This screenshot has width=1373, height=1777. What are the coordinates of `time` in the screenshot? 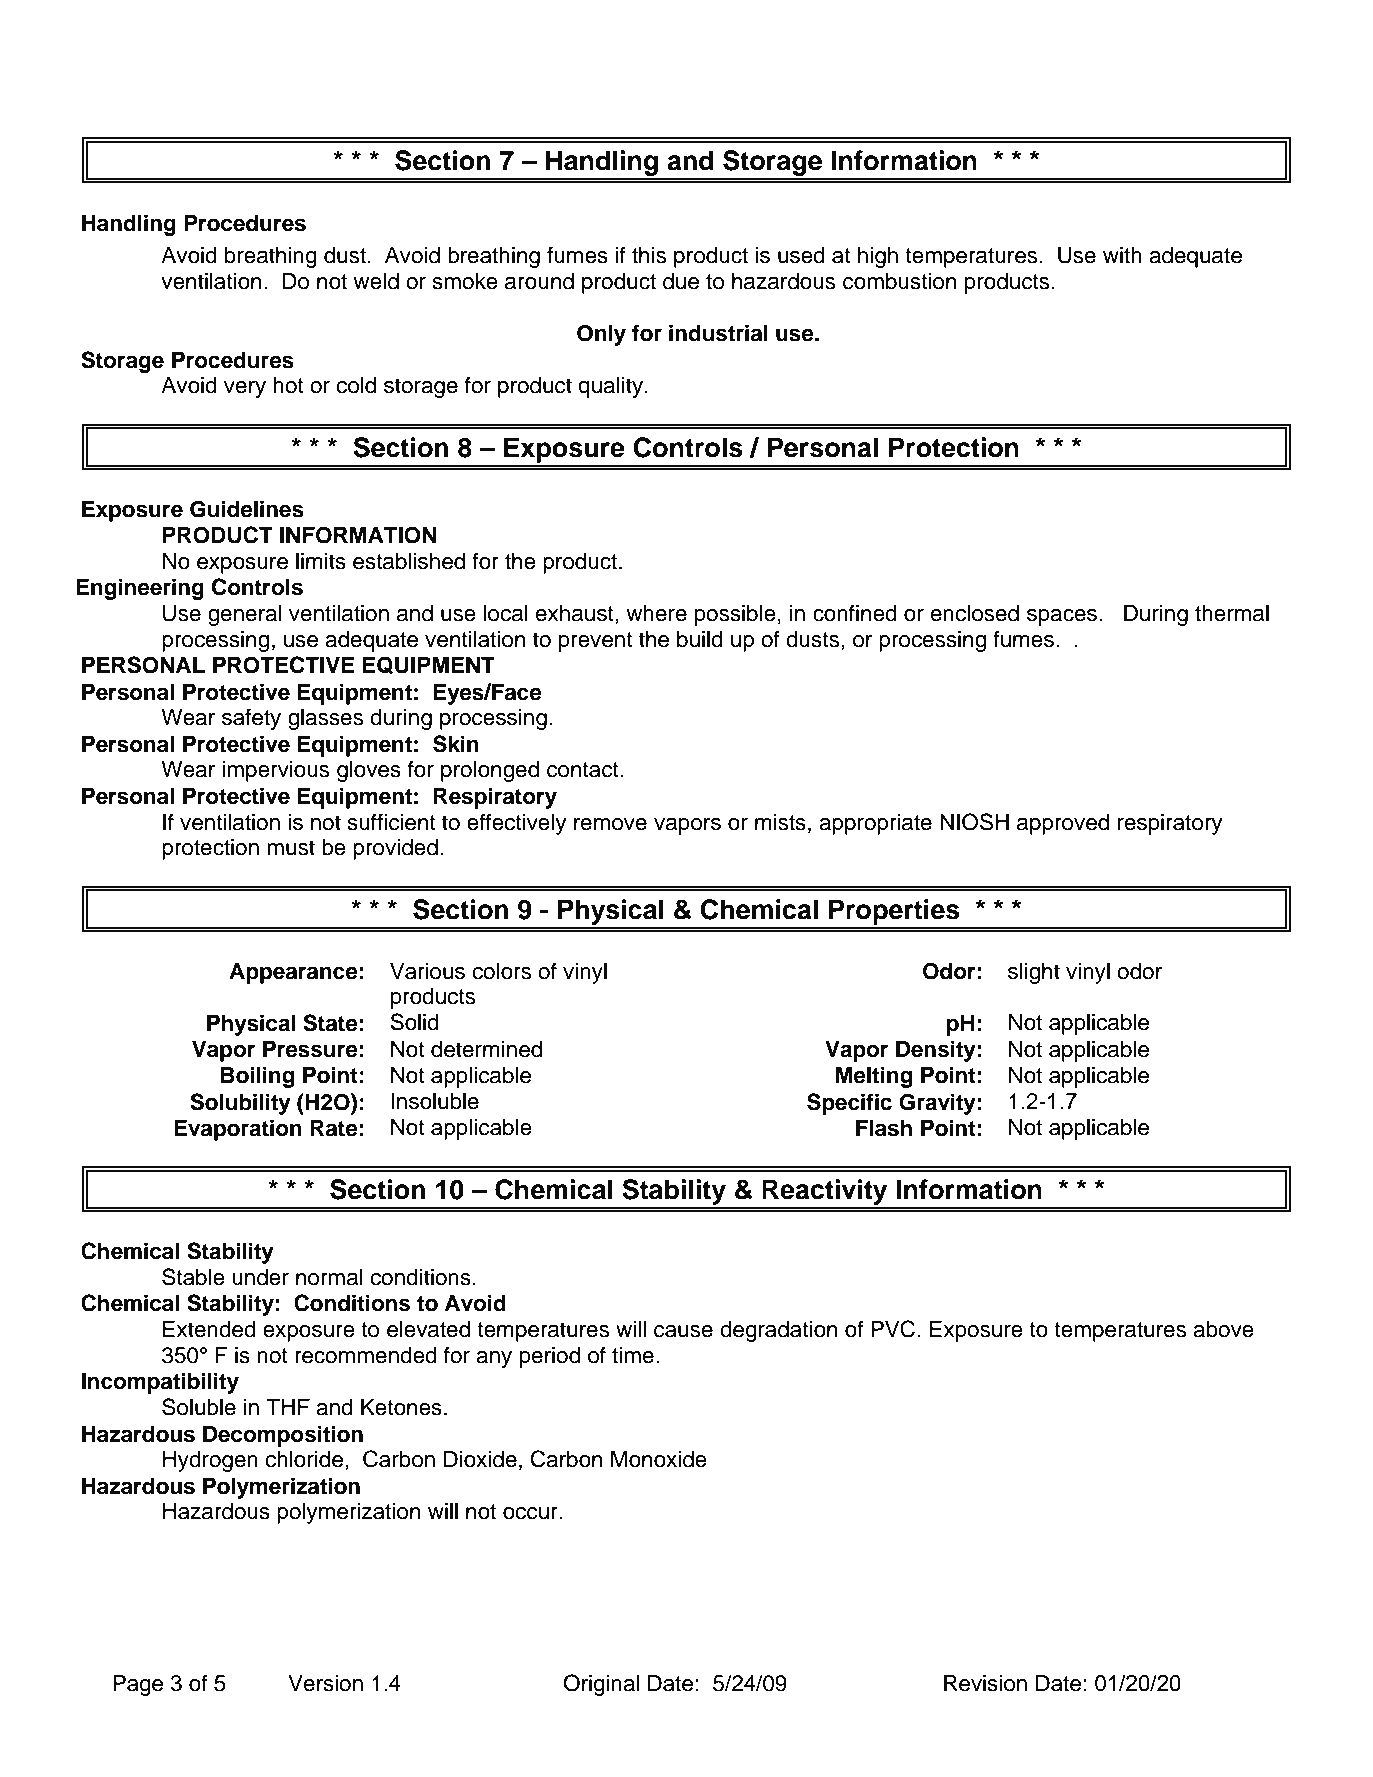 It's located at (633, 1355).
